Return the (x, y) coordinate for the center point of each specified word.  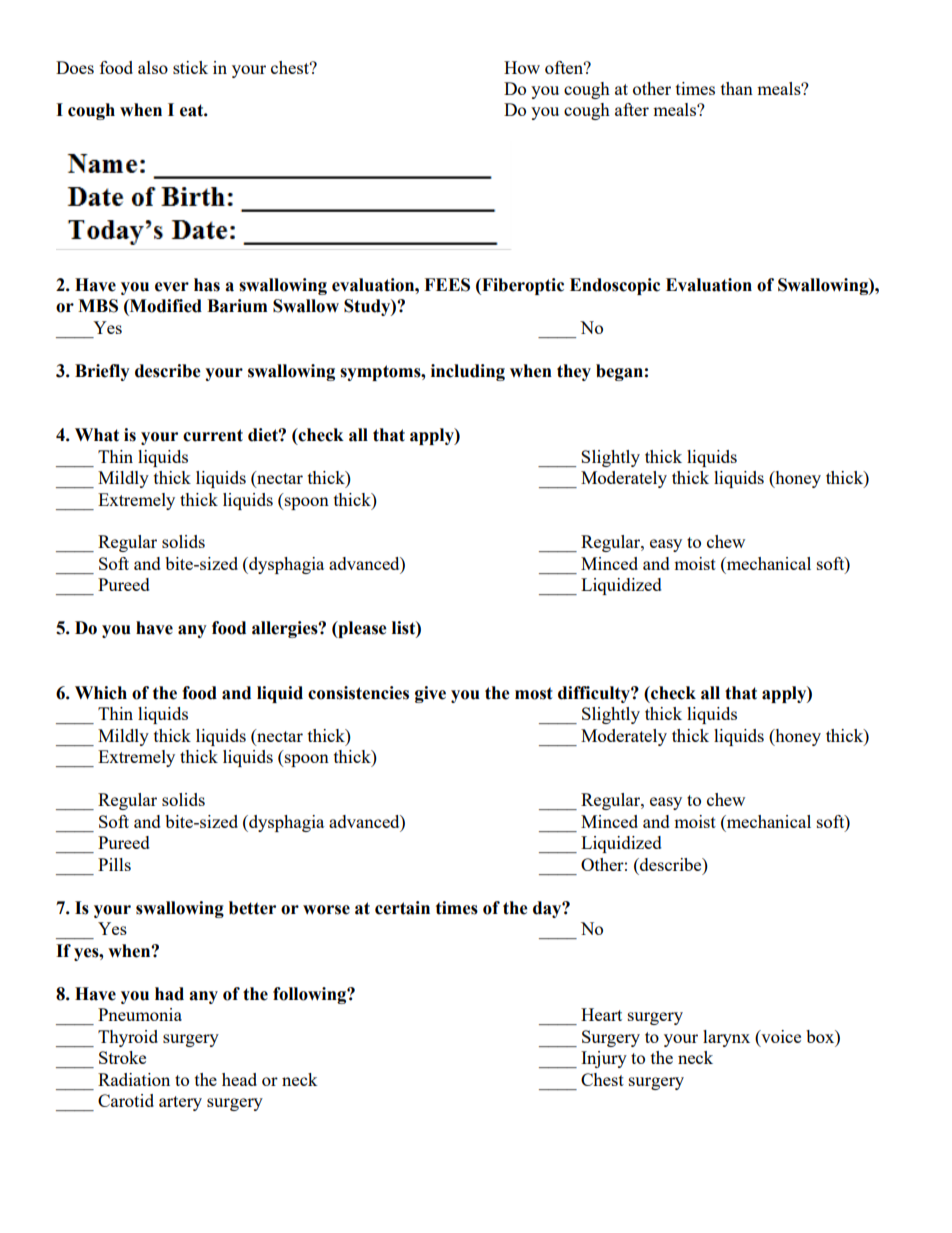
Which (101, 693)
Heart (601, 1014)
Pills (114, 864)
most (534, 693)
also (153, 67)
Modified (165, 306)
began (619, 372)
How (522, 67)
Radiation (134, 1079)
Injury (604, 1059)
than (737, 88)
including (468, 372)
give (430, 694)
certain (402, 908)
